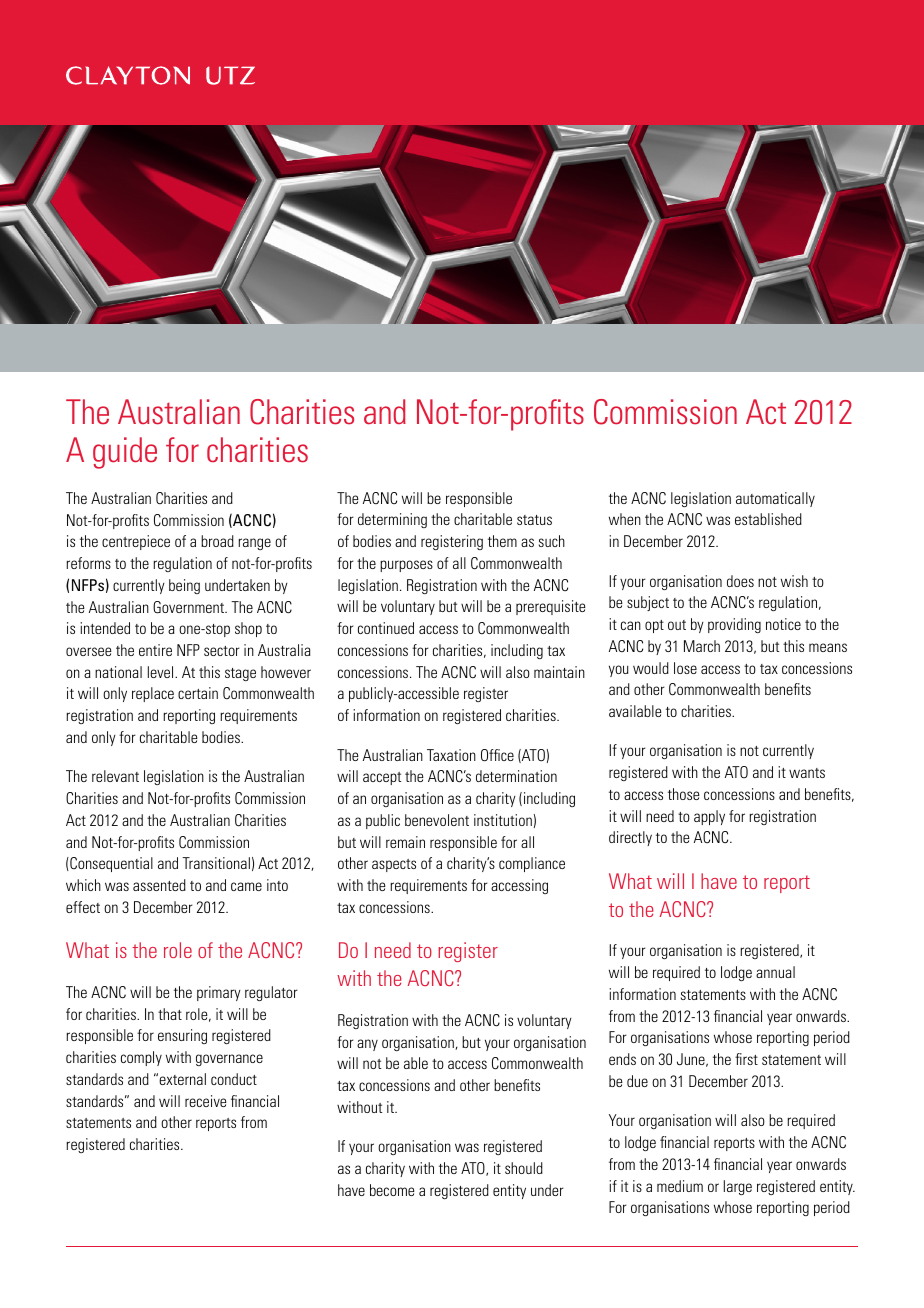 The height and width of the screenshot is (1308, 924). Describe the element at coordinates (216, 863) in the screenshot. I see `Transitional` at that location.
